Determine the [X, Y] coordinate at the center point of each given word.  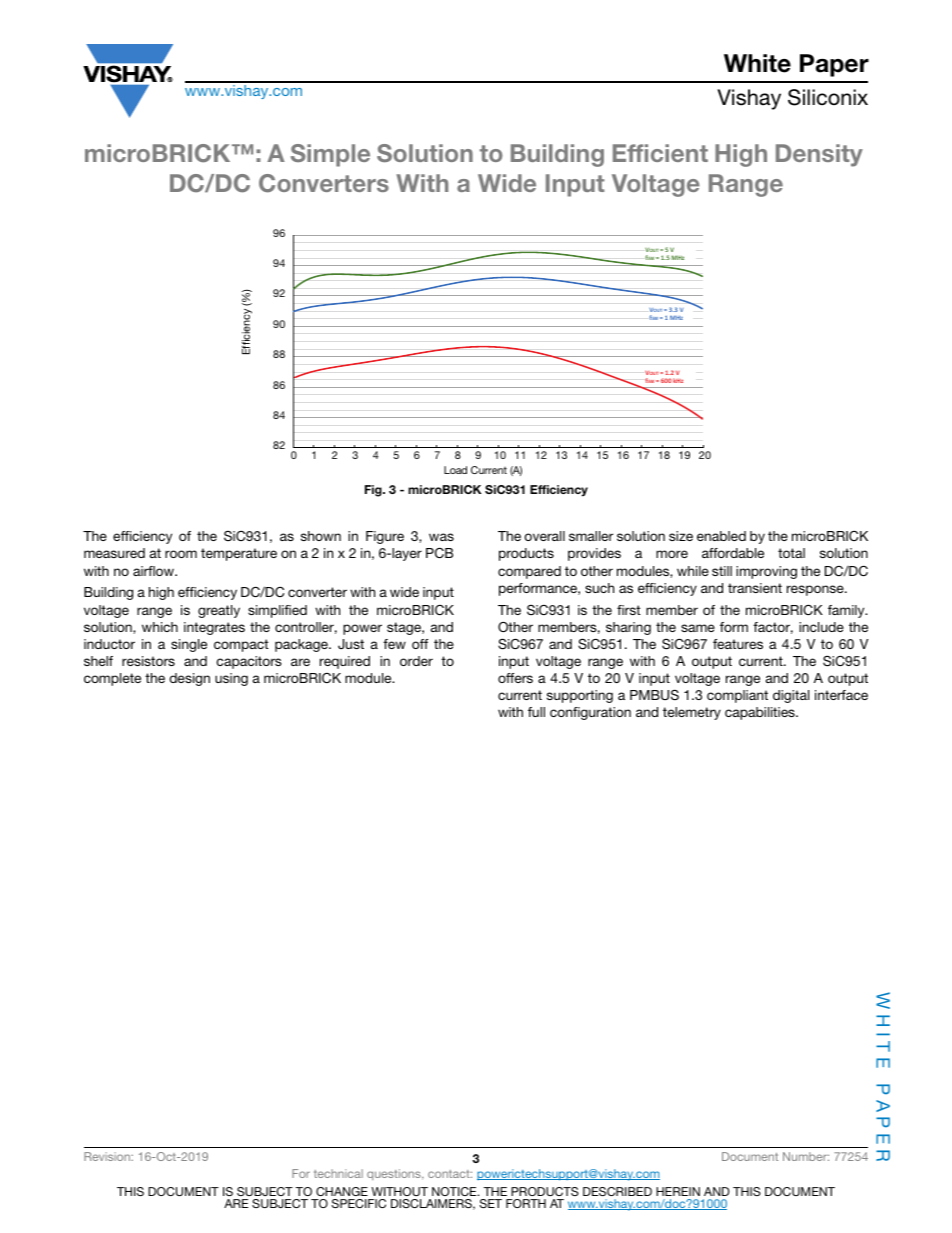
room [181, 554]
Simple [330, 155]
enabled [721, 536]
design [189, 679]
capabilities [761, 713]
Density [819, 155]
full [536, 712]
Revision [108, 1156]
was [441, 537]
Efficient [660, 153]
